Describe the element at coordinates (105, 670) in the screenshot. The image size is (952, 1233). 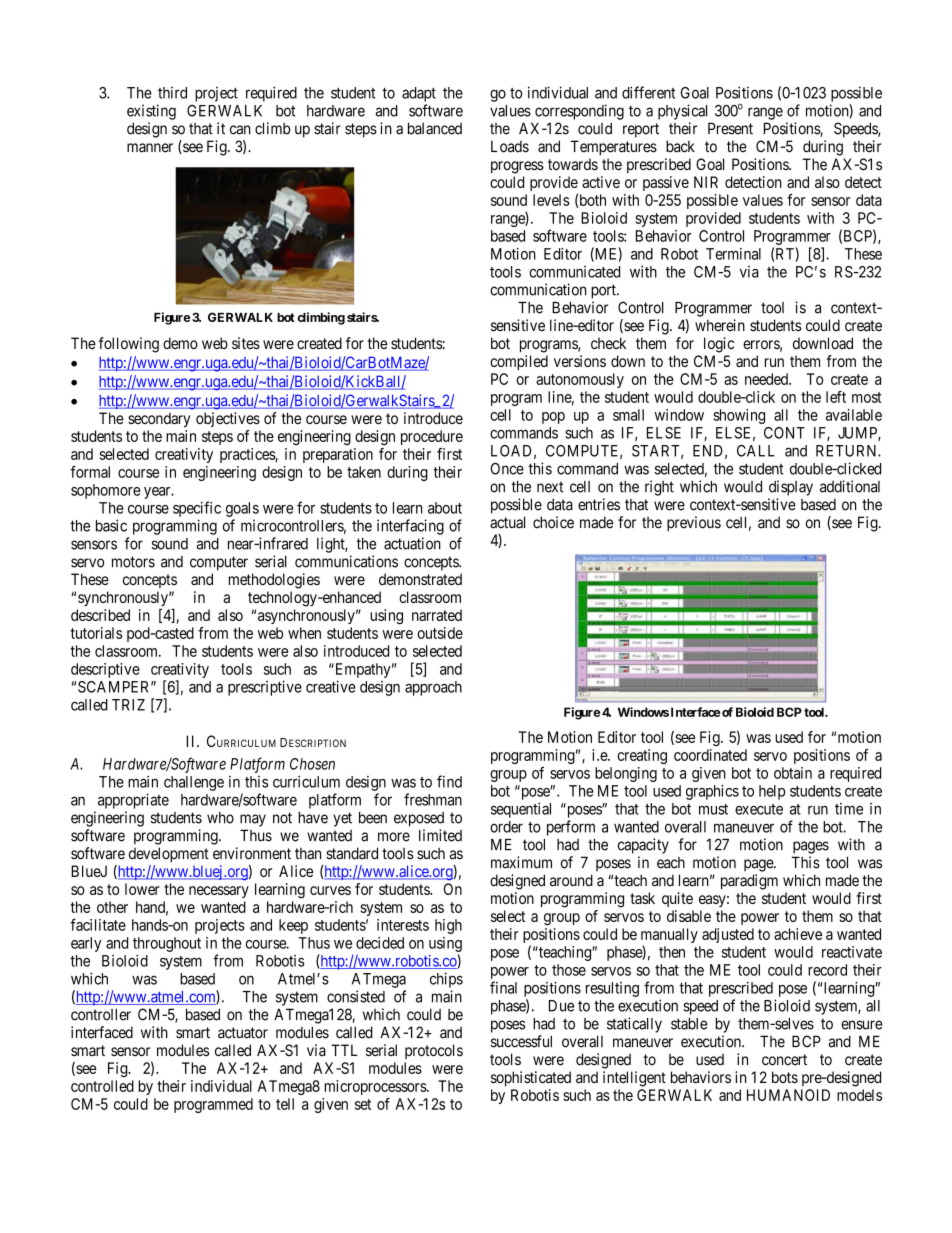
I see `descriptive` at that location.
